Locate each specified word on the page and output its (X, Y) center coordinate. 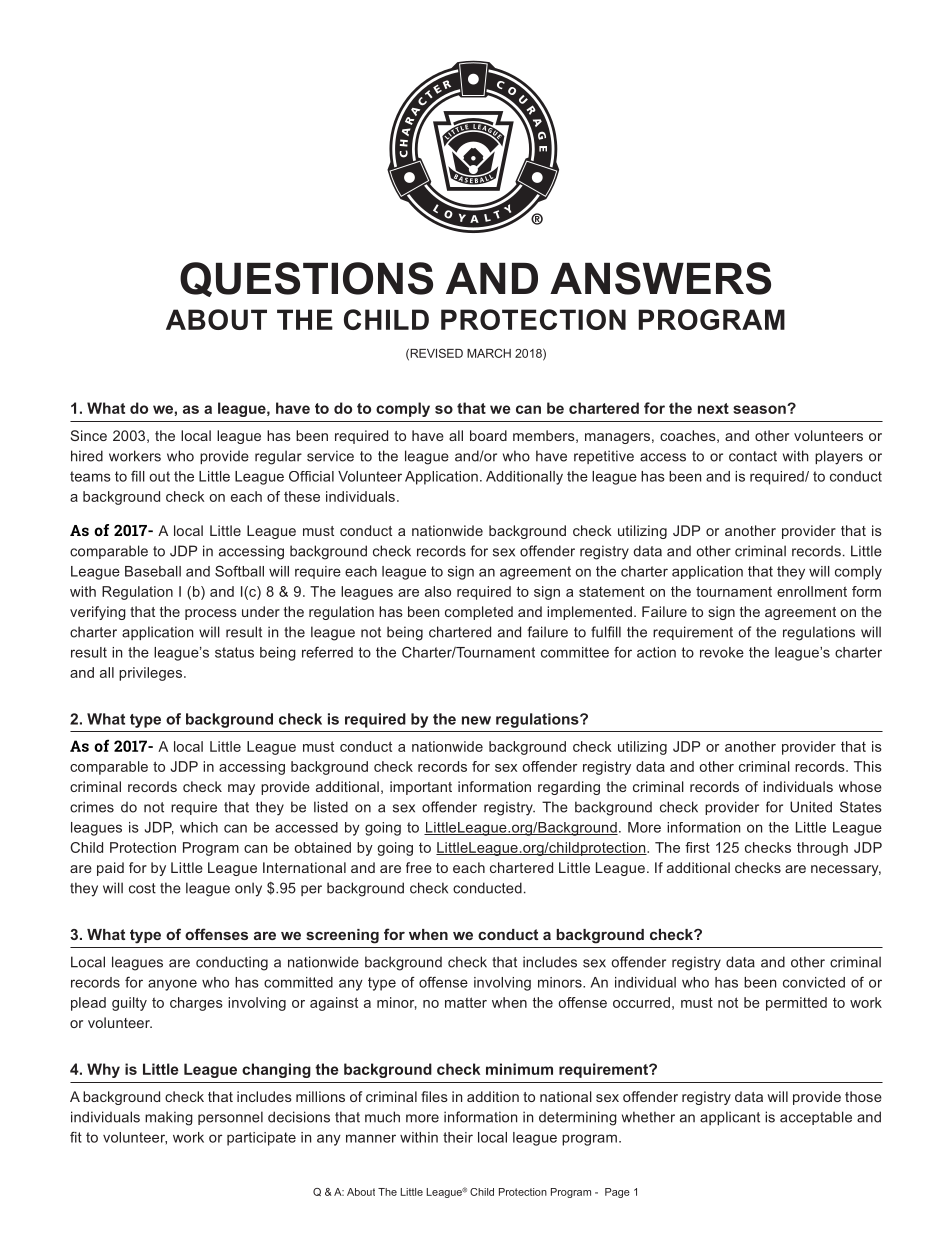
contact (753, 456)
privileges (150, 674)
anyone (172, 985)
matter (466, 1002)
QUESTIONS (306, 279)
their (458, 1137)
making (169, 1118)
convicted (814, 982)
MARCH (489, 353)
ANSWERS (660, 278)
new (476, 720)
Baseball (153, 571)
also (438, 591)
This (868, 766)
